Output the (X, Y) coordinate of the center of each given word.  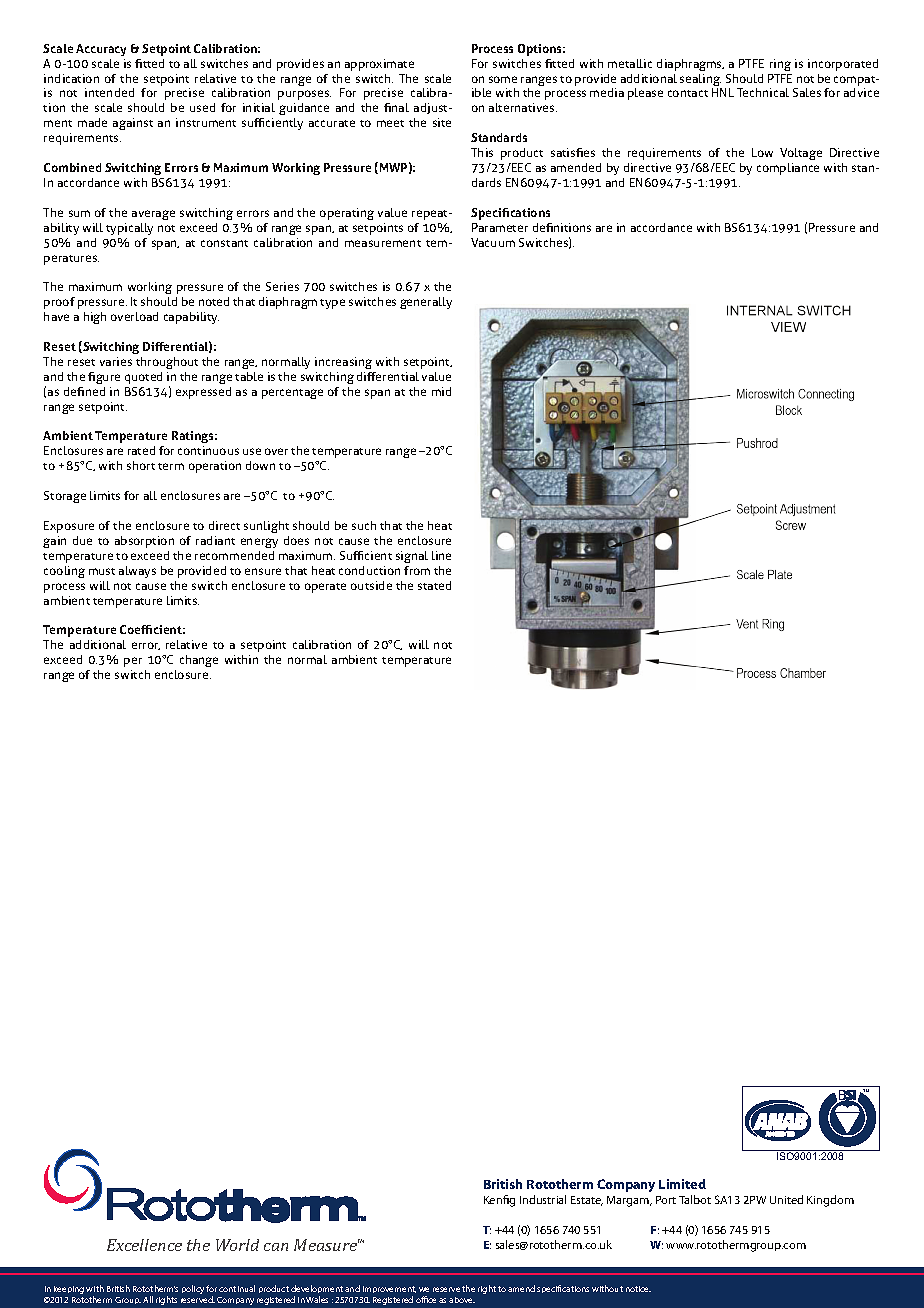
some (503, 79)
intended (109, 92)
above (462, 1300)
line (441, 555)
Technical (763, 92)
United (786, 1199)
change (199, 661)
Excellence (144, 1245)
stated (434, 585)
